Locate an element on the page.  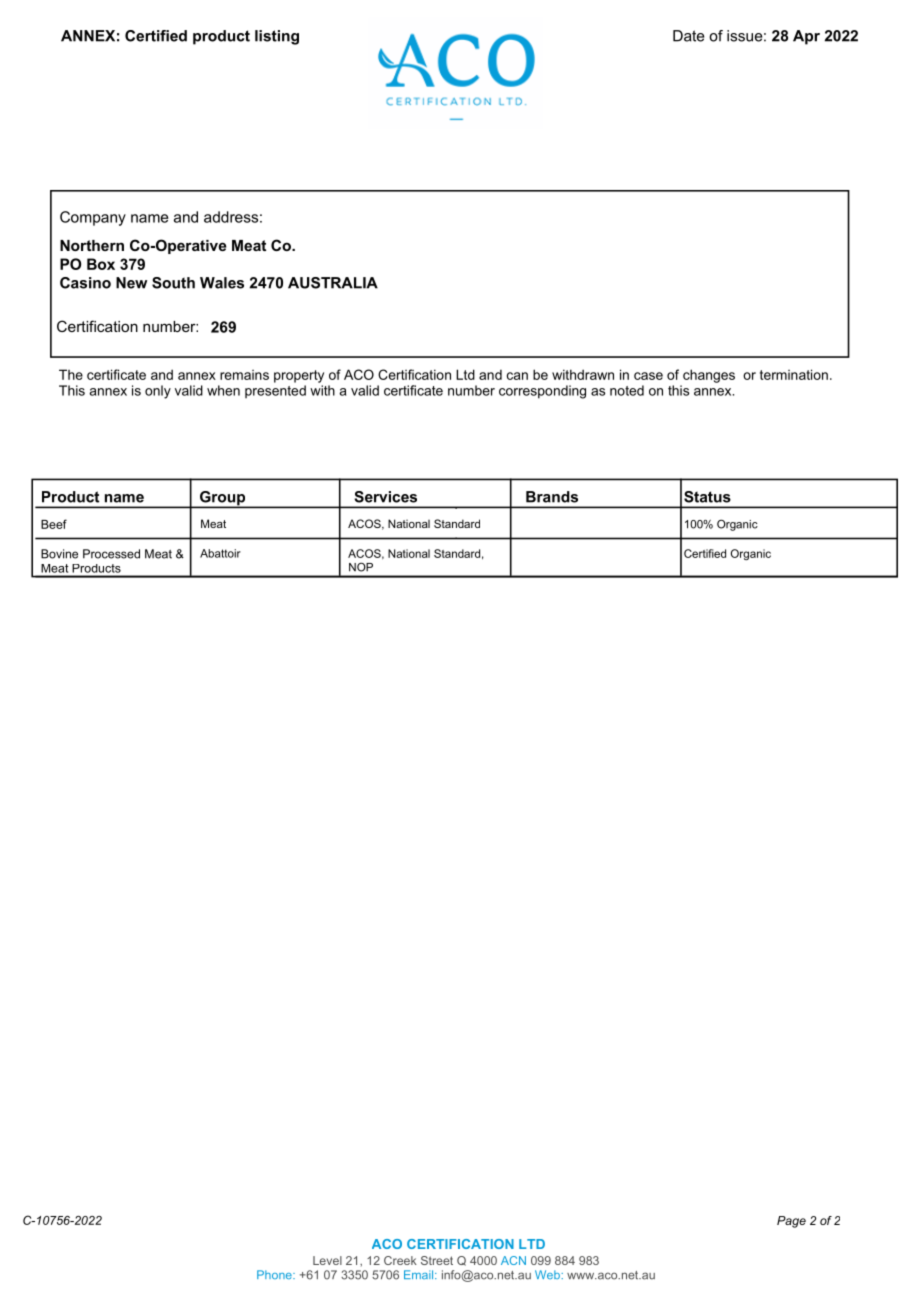
Creek is located at coordinates (400, 1260).
